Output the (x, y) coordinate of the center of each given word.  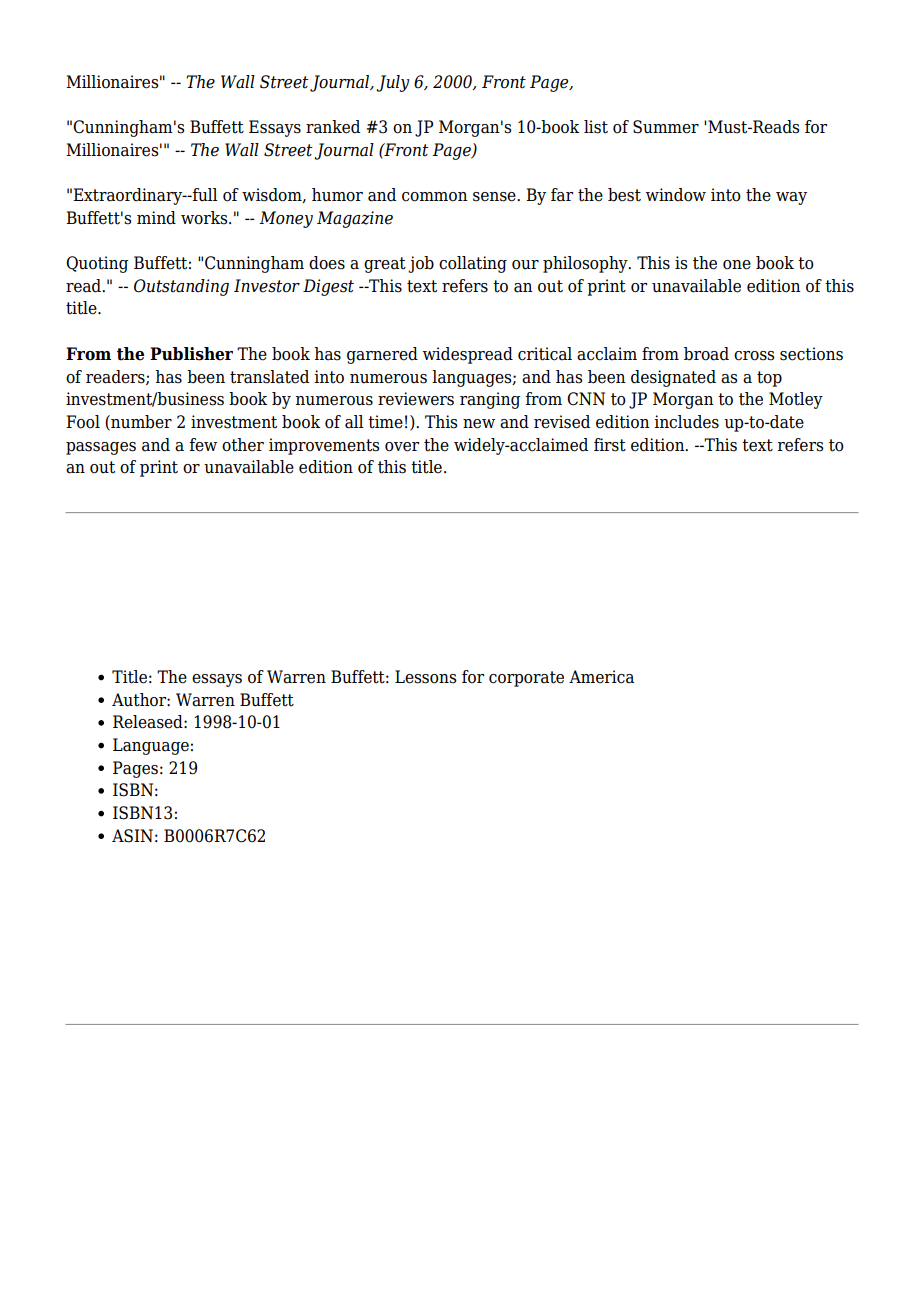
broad (706, 354)
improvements (324, 446)
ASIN (132, 836)
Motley (796, 400)
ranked (333, 127)
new (479, 424)
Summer (666, 127)
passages (101, 448)
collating (473, 264)
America (601, 677)
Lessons (425, 677)
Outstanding (181, 287)
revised (562, 422)
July (392, 83)
